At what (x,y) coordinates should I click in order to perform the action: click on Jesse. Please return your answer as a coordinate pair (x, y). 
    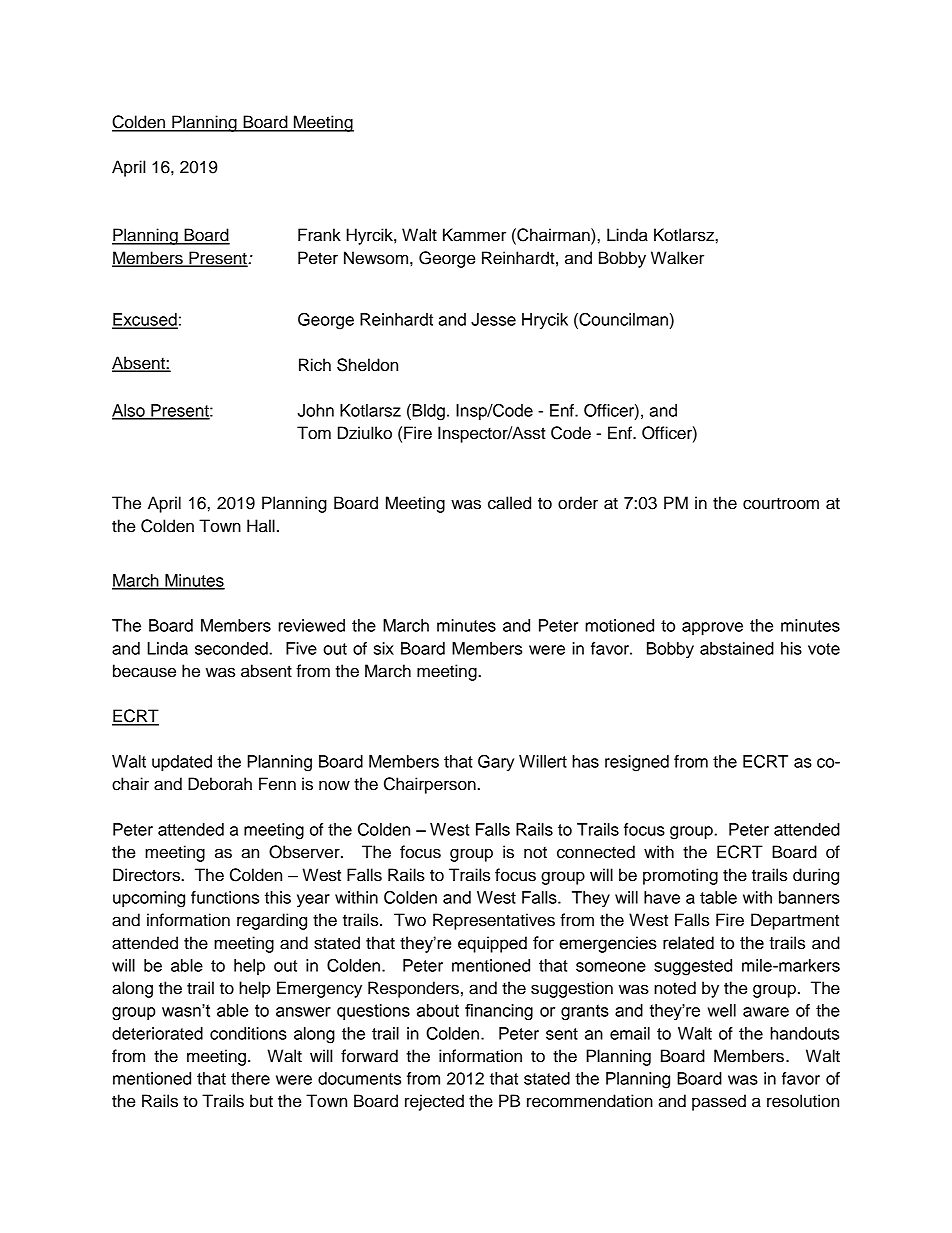
    Looking at the image, I should click on (493, 319).
